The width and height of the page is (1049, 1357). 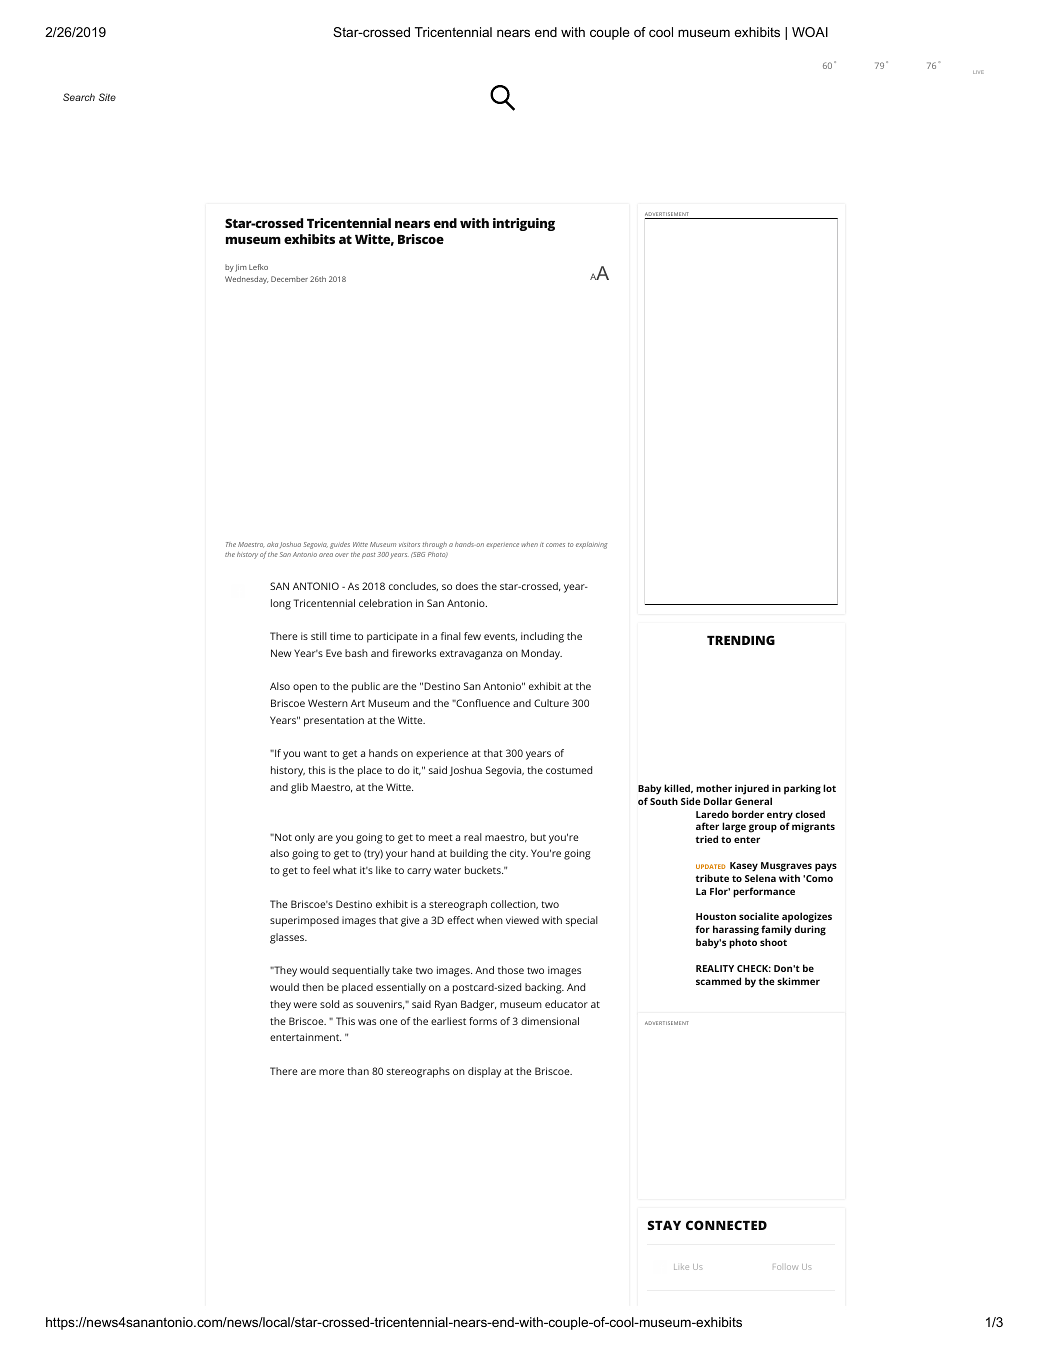 What do you see at coordinates (741, 640) in the page?
I see `TRENDING` at bounding box center [741, 640].
